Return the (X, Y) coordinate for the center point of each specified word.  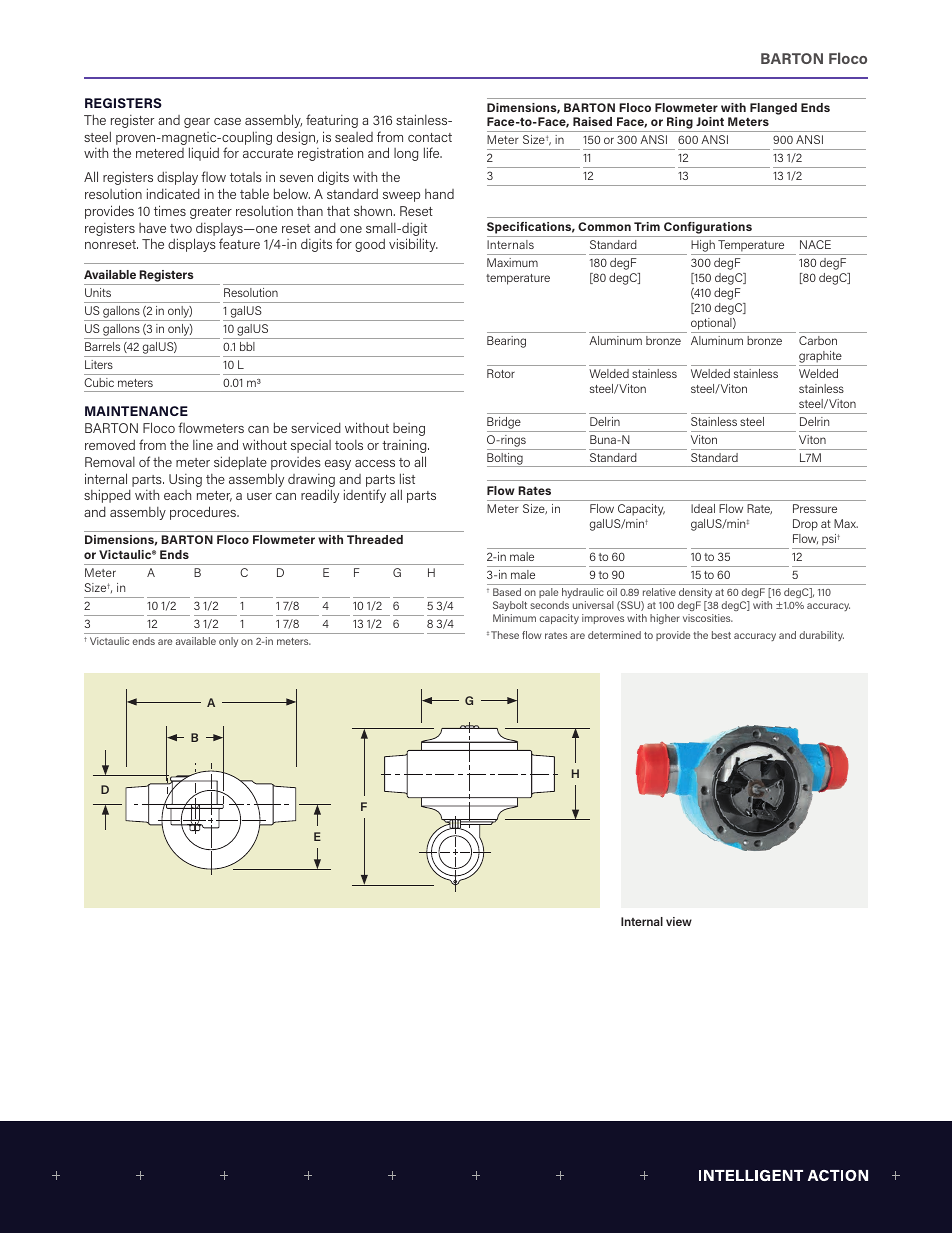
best (721, 635)
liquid (204, 154)
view (679, 921)
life (433, 152)
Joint (710, 121)
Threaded (375, 539)
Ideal (703, 508)
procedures (204, 513)
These (505, 635)
